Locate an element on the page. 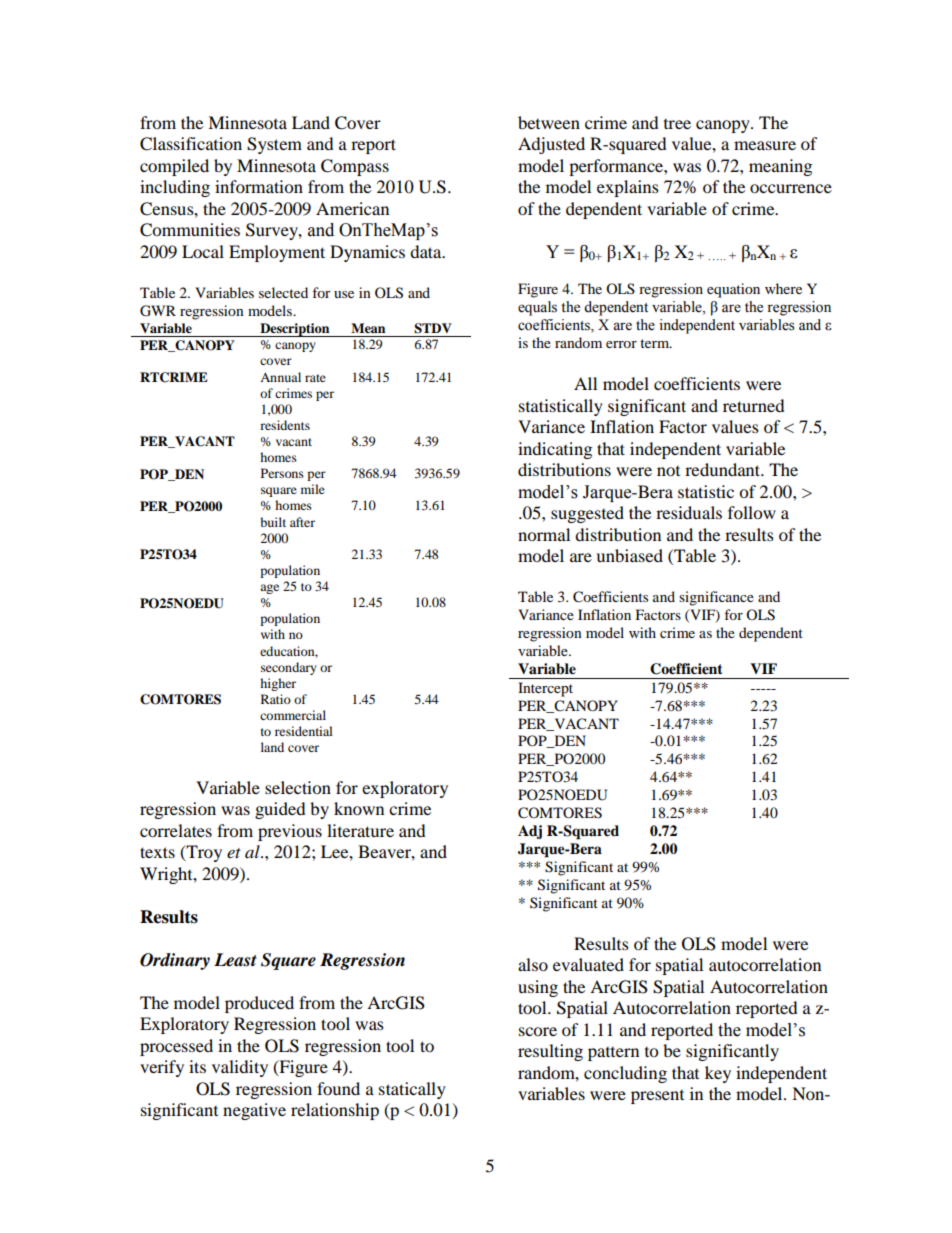 The image size is (952, 1233). redundant is located at coordinates (724, 469).
